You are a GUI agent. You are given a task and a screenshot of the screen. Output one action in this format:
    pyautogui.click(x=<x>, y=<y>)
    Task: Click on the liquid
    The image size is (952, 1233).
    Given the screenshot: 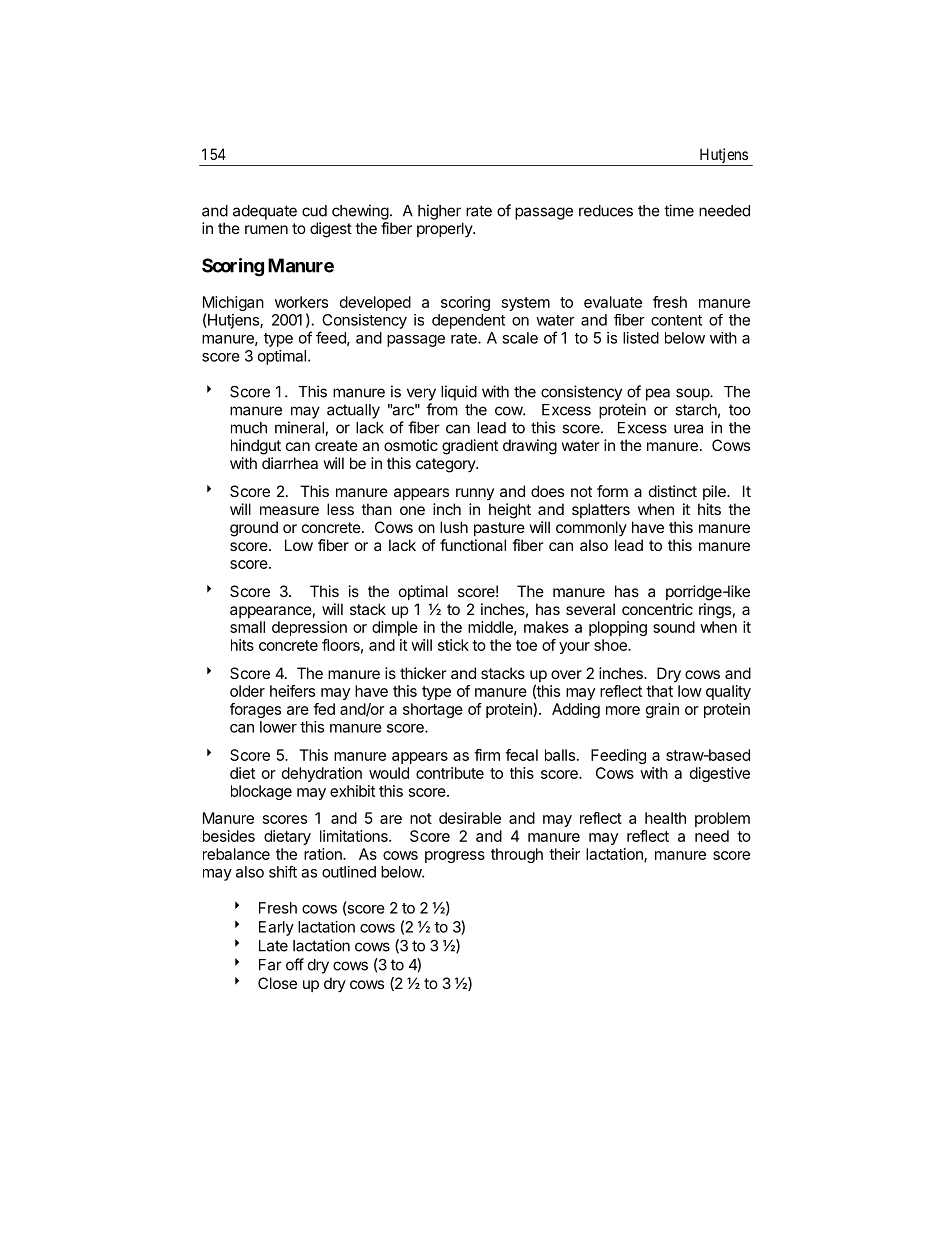 What is the action you would take?
    pyautogui.click(x=459, y=393)
